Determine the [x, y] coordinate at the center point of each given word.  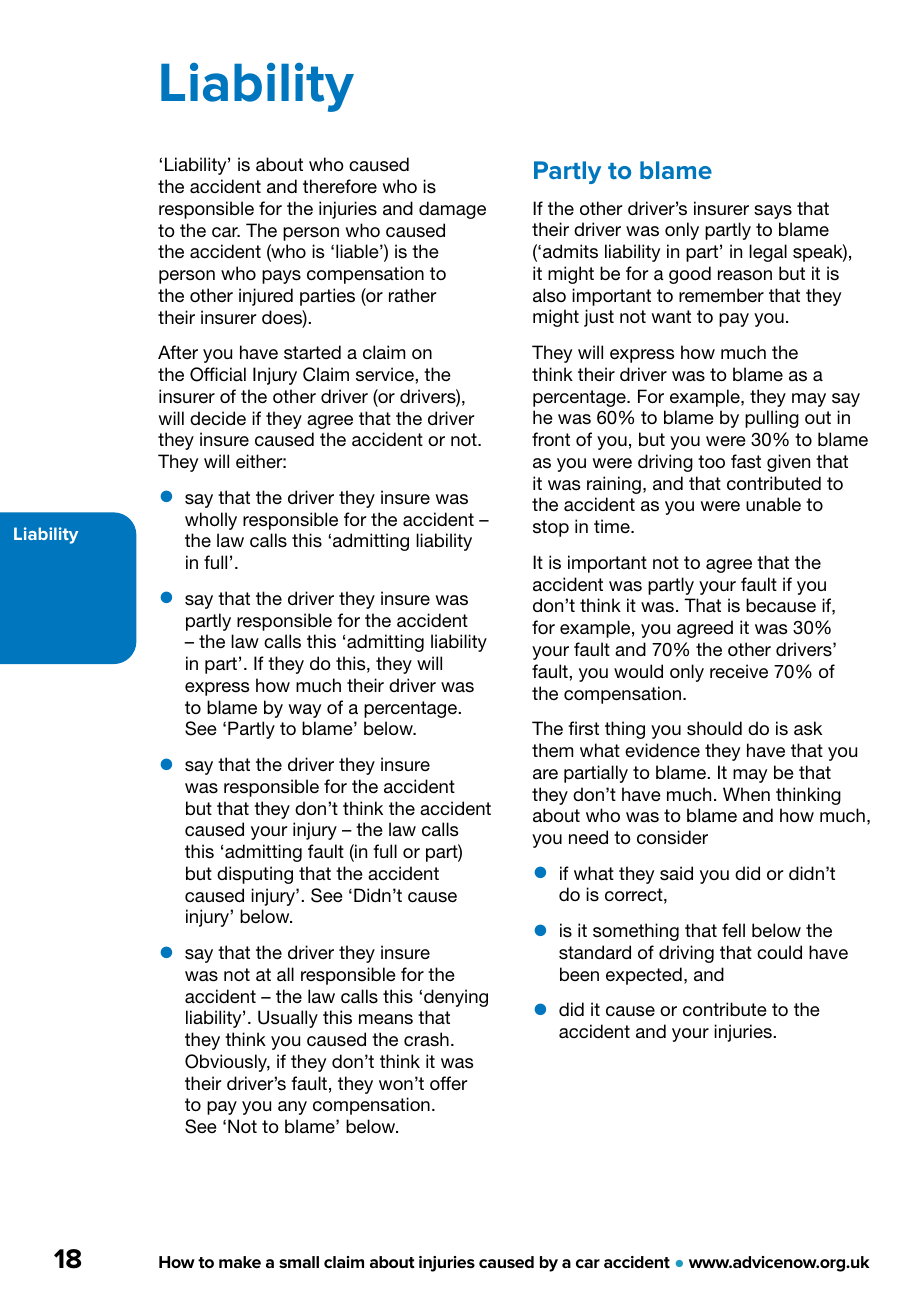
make [240, 1262]
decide [218, 418]
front [551, 439]
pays [281, 277]
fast [746, 461]
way [304, 711]
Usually [288, 1019]
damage [452, 210]
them [552, 750]
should [714, 728]
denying [456, 998]
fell [733, 930]
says [773, 212]
